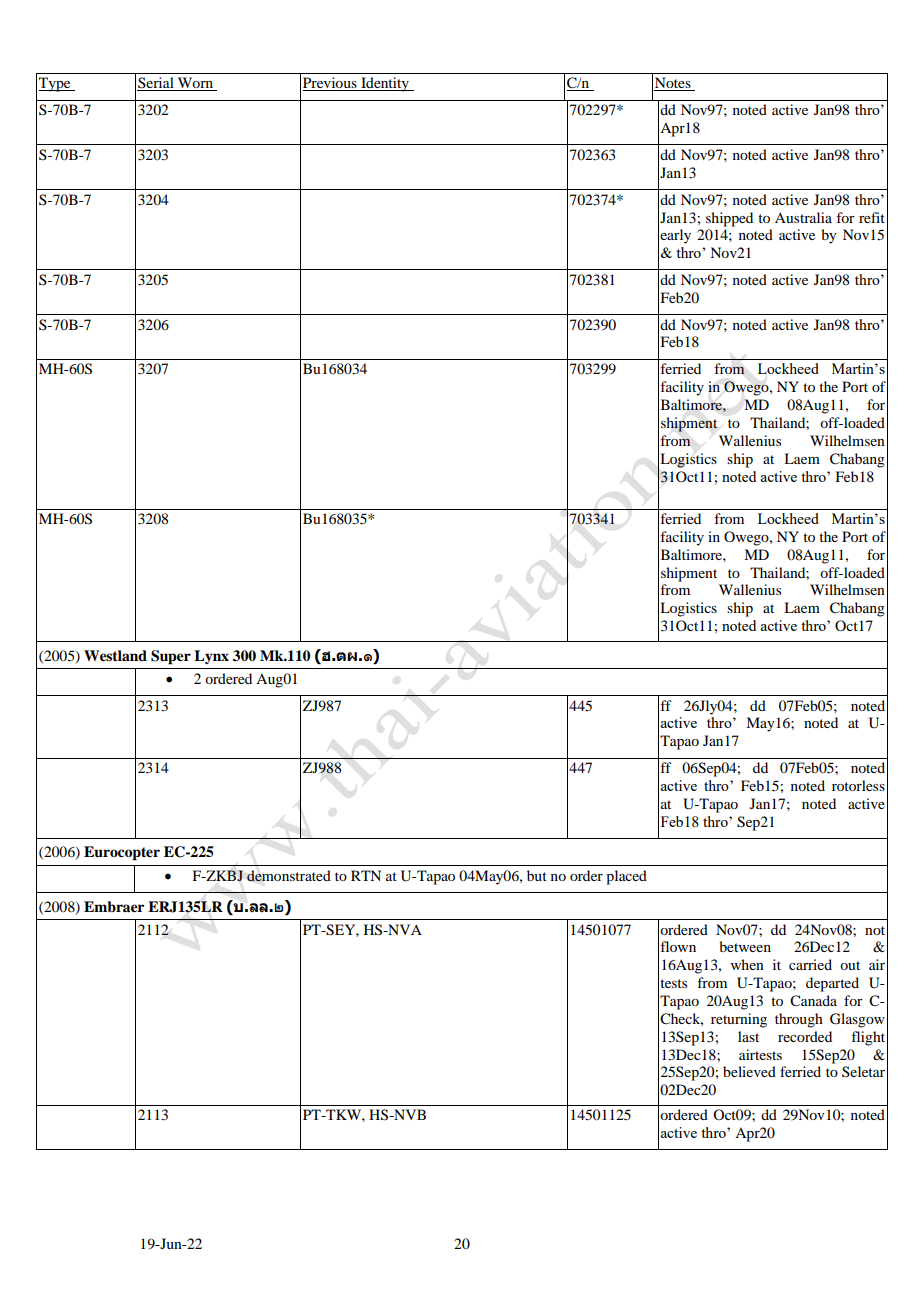 This screenshot has height=1307, width=924. What do you see at coordinates (289, 876) in the screenshot?
I see `demonstrated` at bounding box center [289, 876].
